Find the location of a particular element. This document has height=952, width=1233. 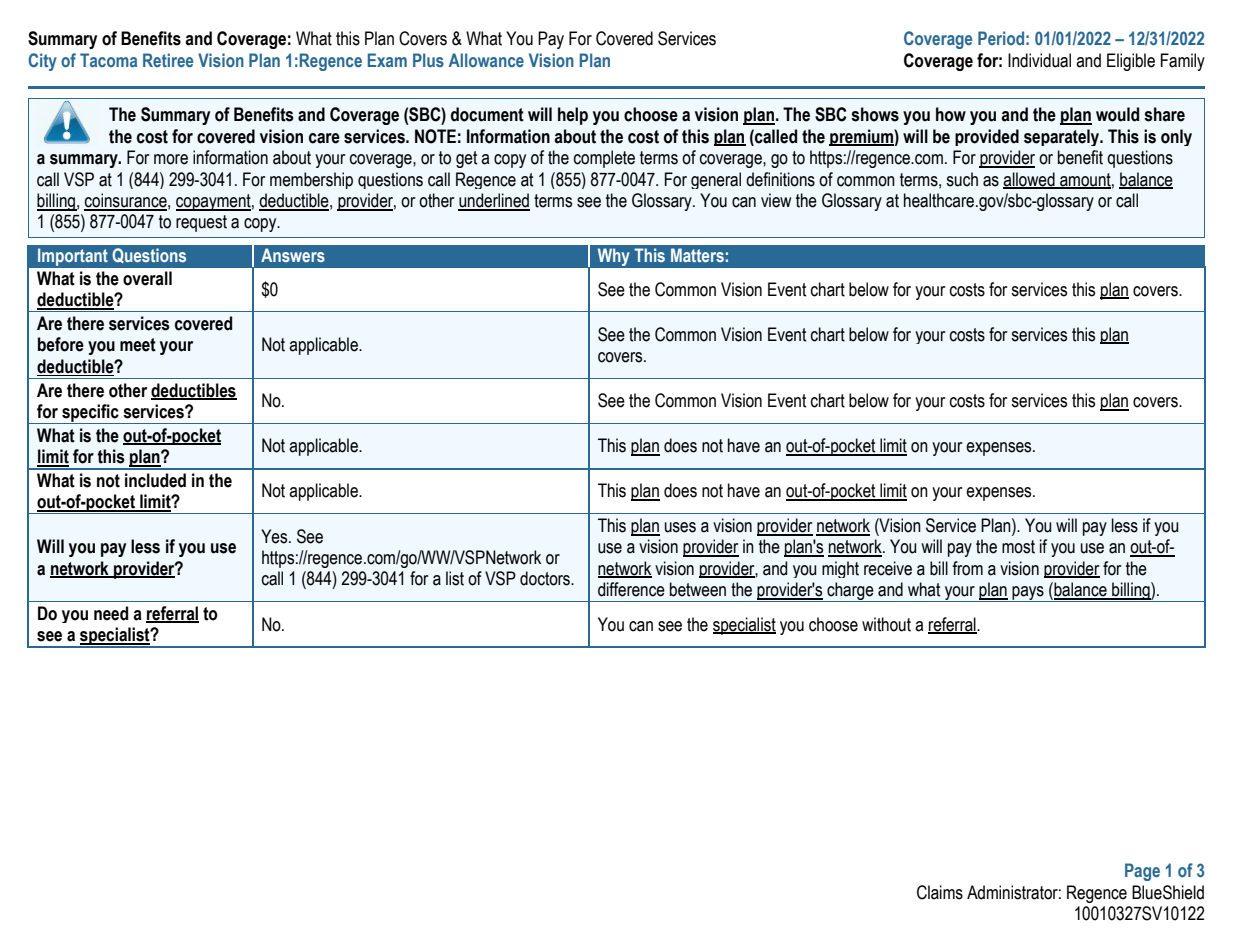

help is located at coordinates (573, 116).
